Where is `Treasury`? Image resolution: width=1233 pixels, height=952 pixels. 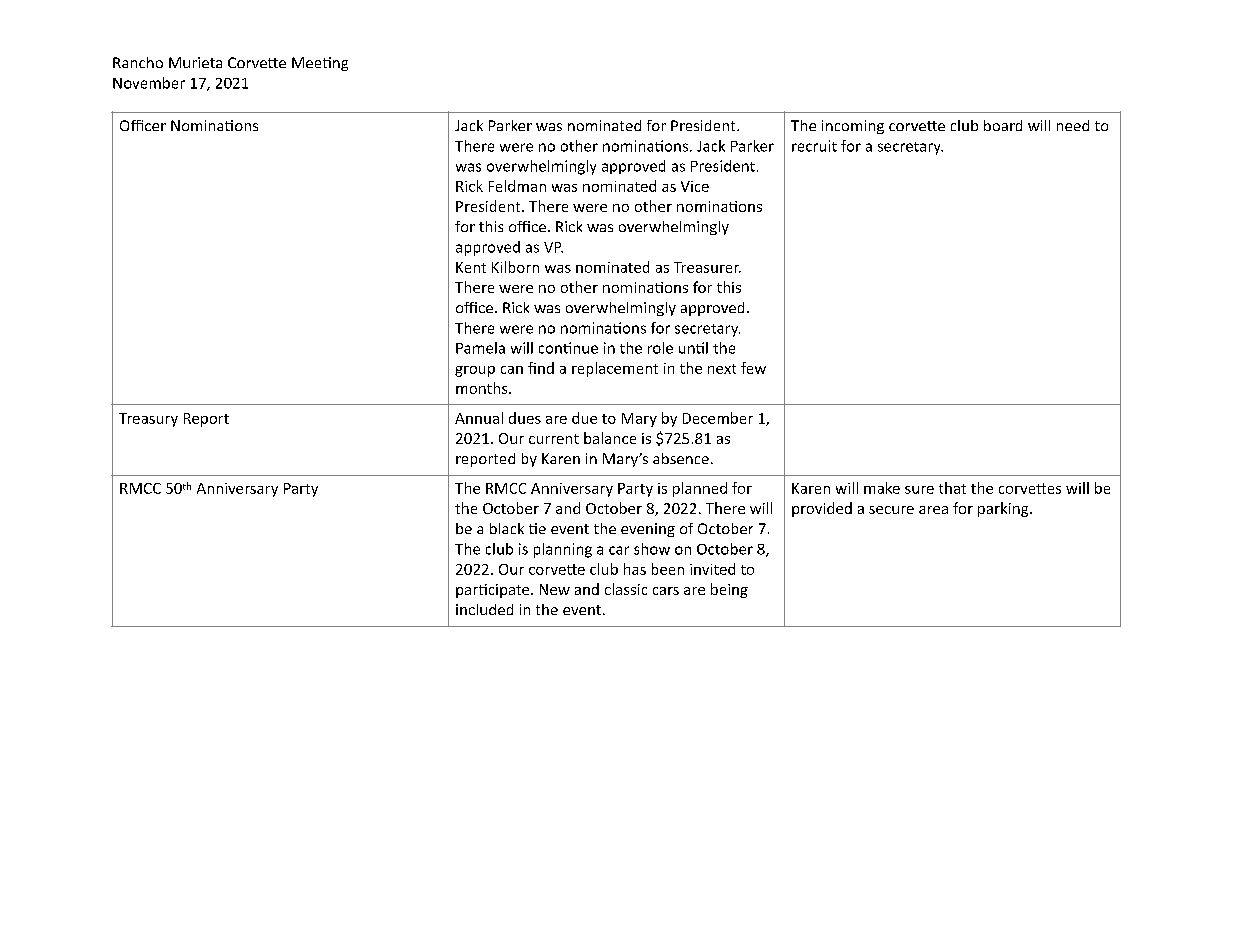
Treasury is located at coordinates (148, 420).
